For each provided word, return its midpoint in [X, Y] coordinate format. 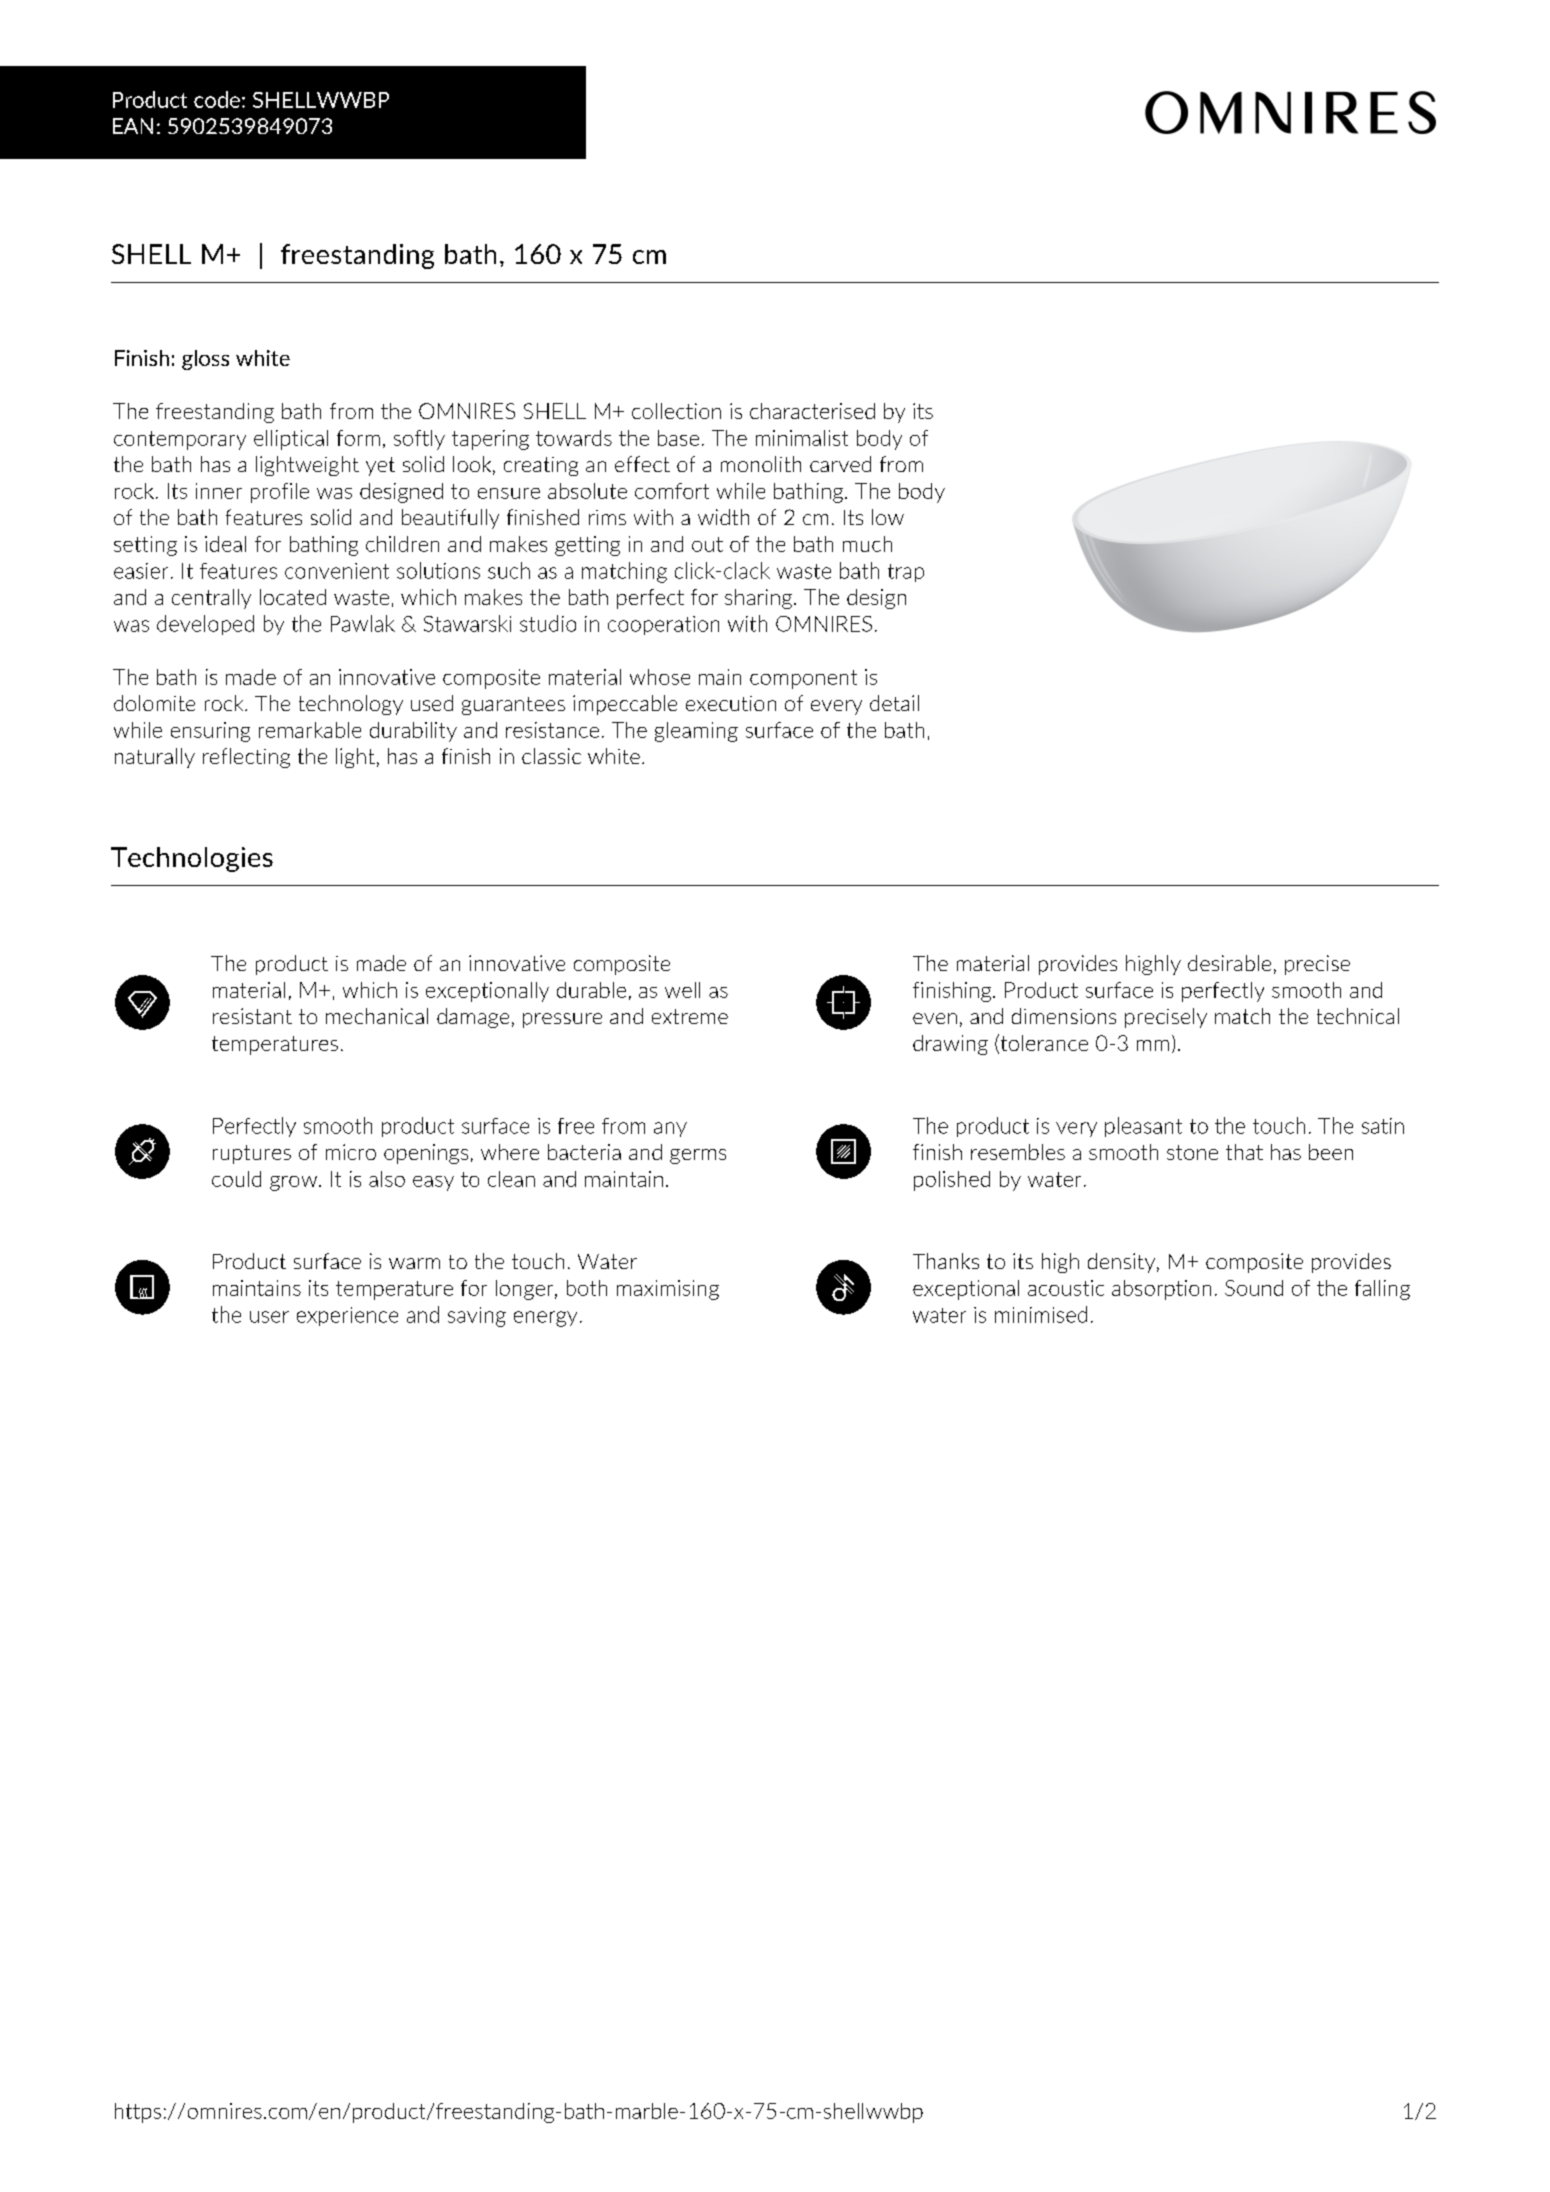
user [269, 1317]
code [217, 99]
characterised [812, 411]
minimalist [802, 438]
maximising [668, 1290]
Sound [1254, 1288]
